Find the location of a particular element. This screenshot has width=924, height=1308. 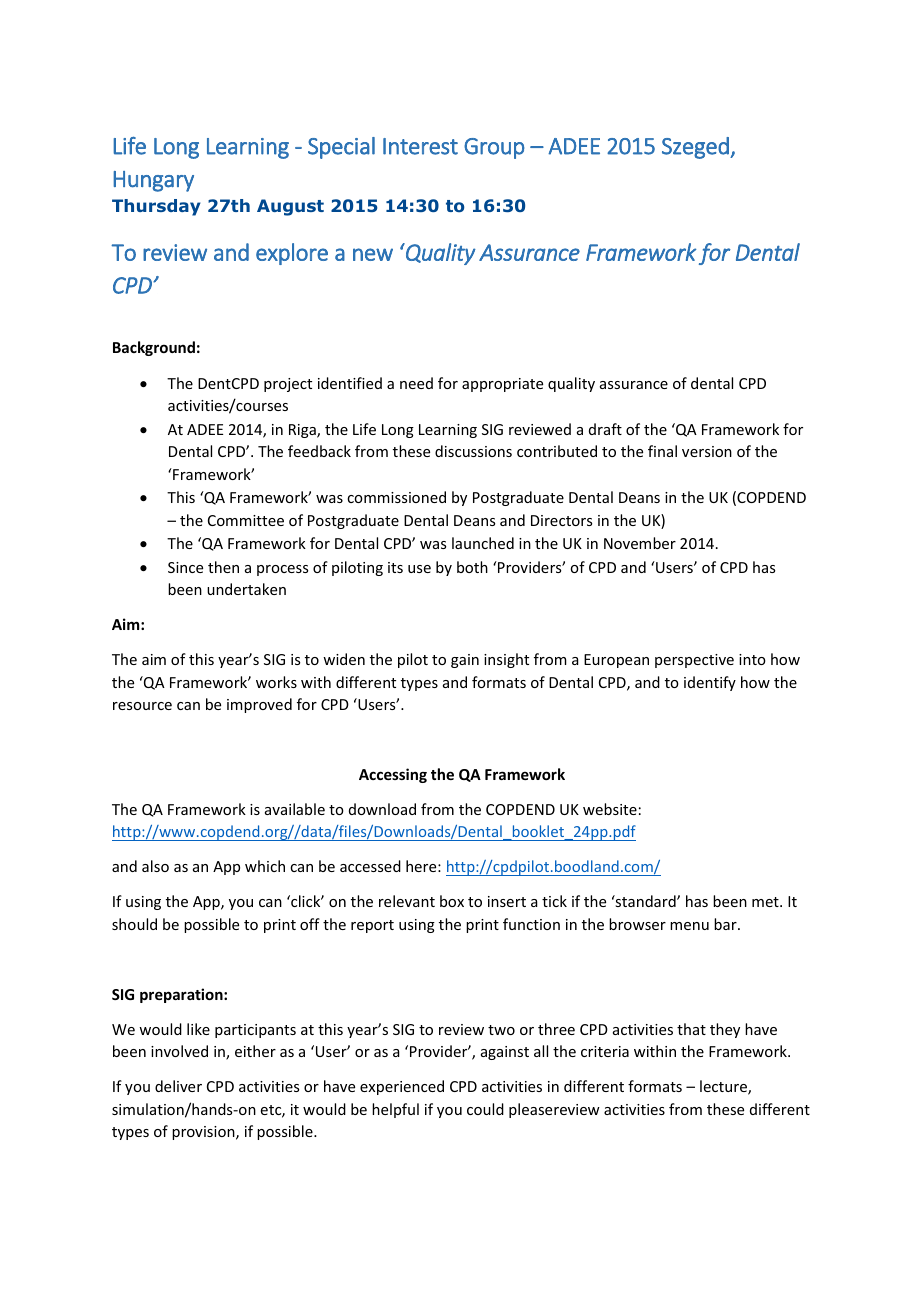

Group is located at coordinates (494, 148).
